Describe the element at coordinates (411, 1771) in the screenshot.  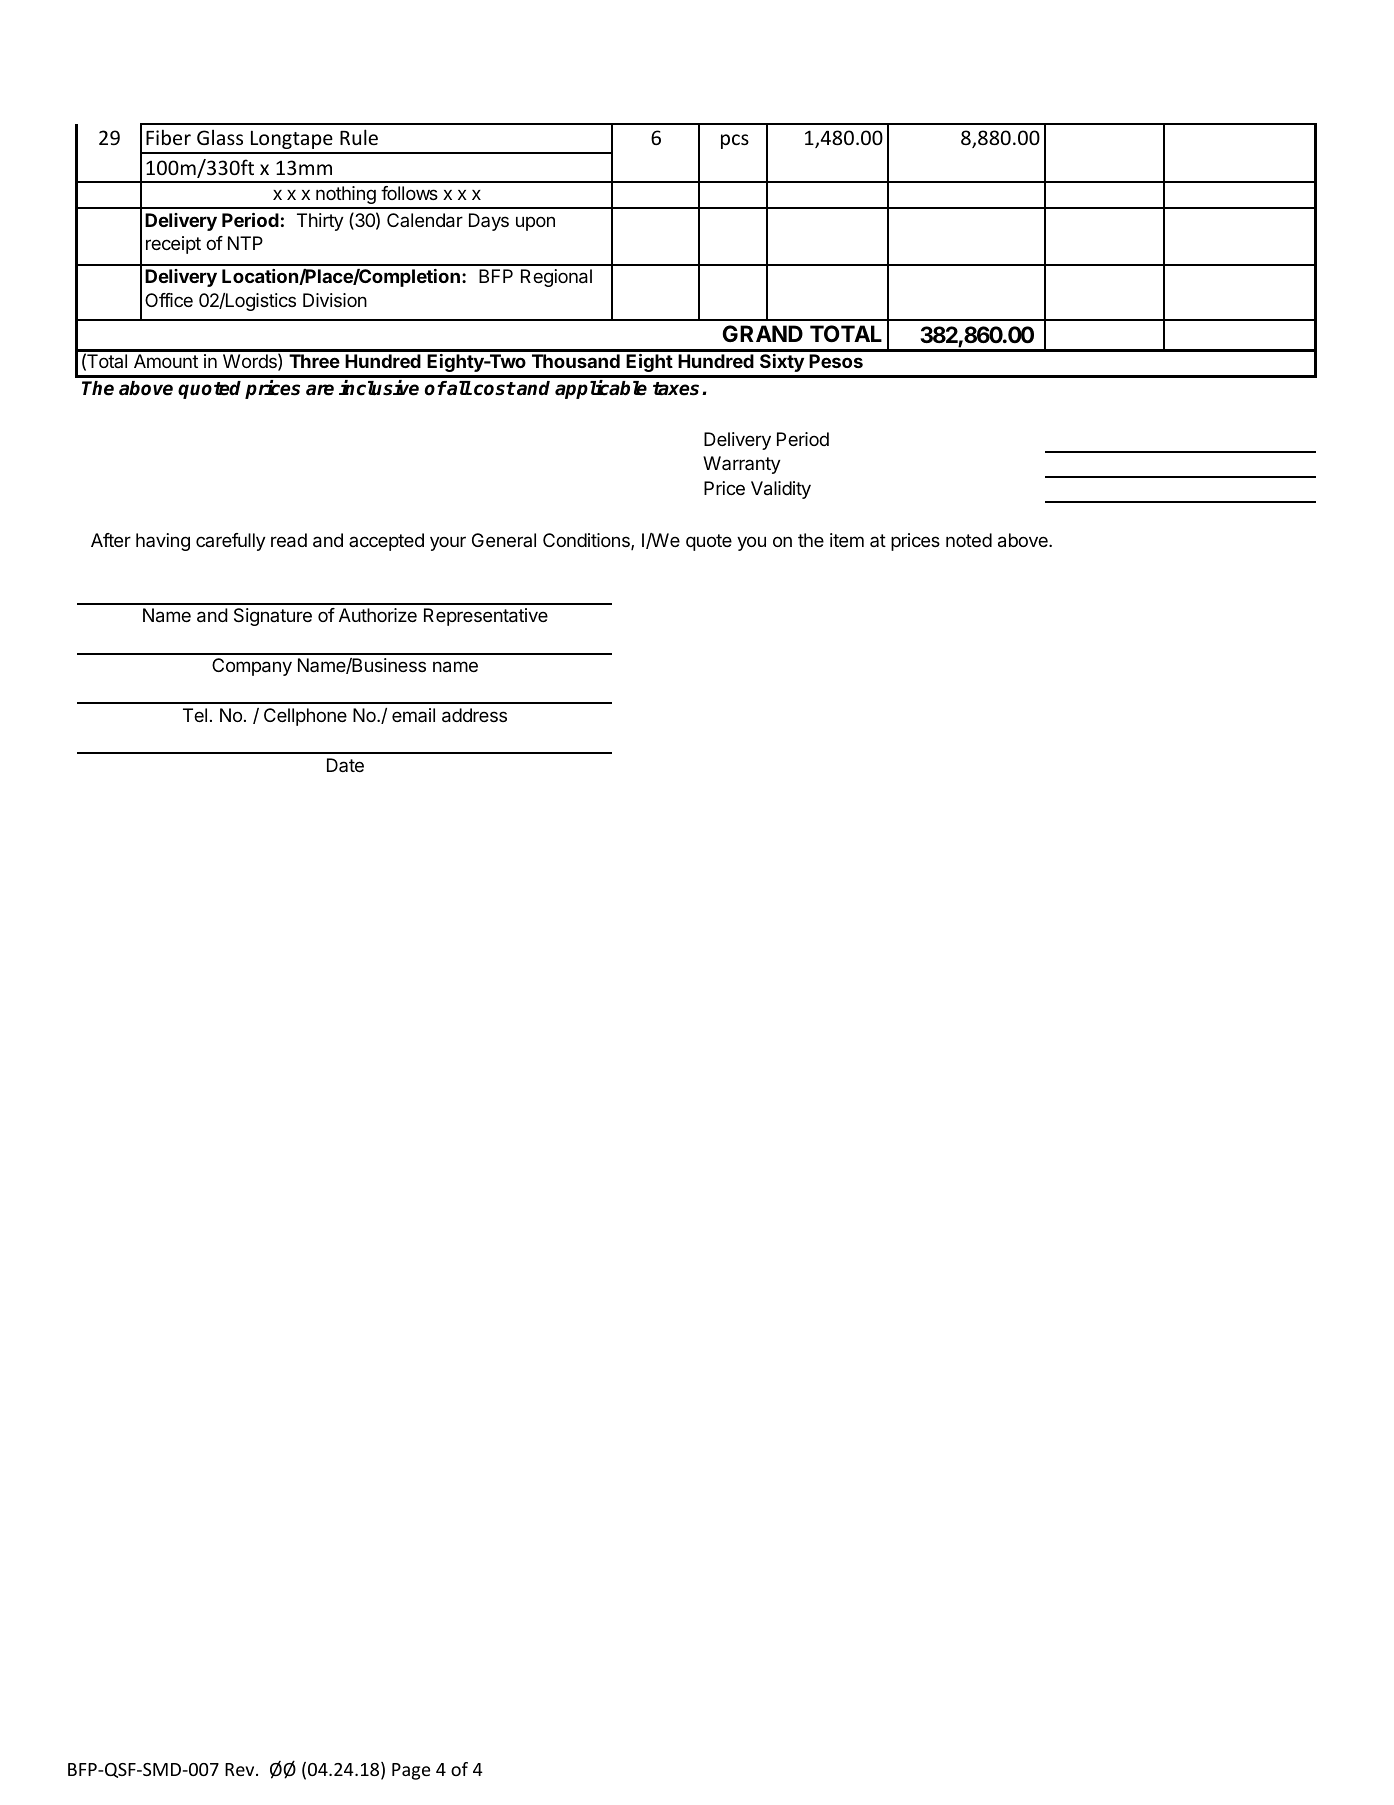
I see `Page` at that location.
